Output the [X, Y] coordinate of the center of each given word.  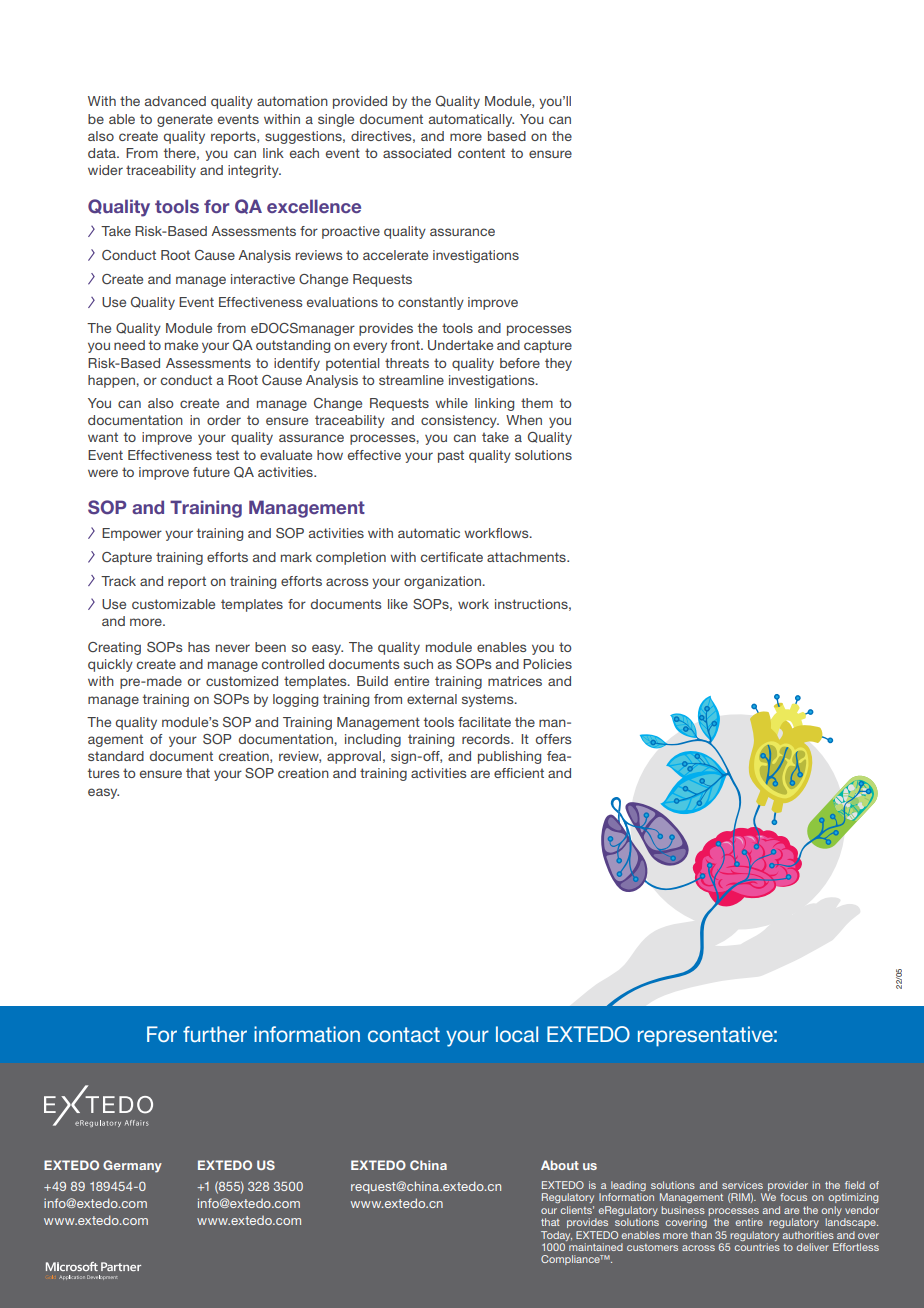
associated [417, 153]
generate [185, 120]
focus [793, 1197]
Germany [132, 1166]
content [481, 153]
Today [556, 1236]
